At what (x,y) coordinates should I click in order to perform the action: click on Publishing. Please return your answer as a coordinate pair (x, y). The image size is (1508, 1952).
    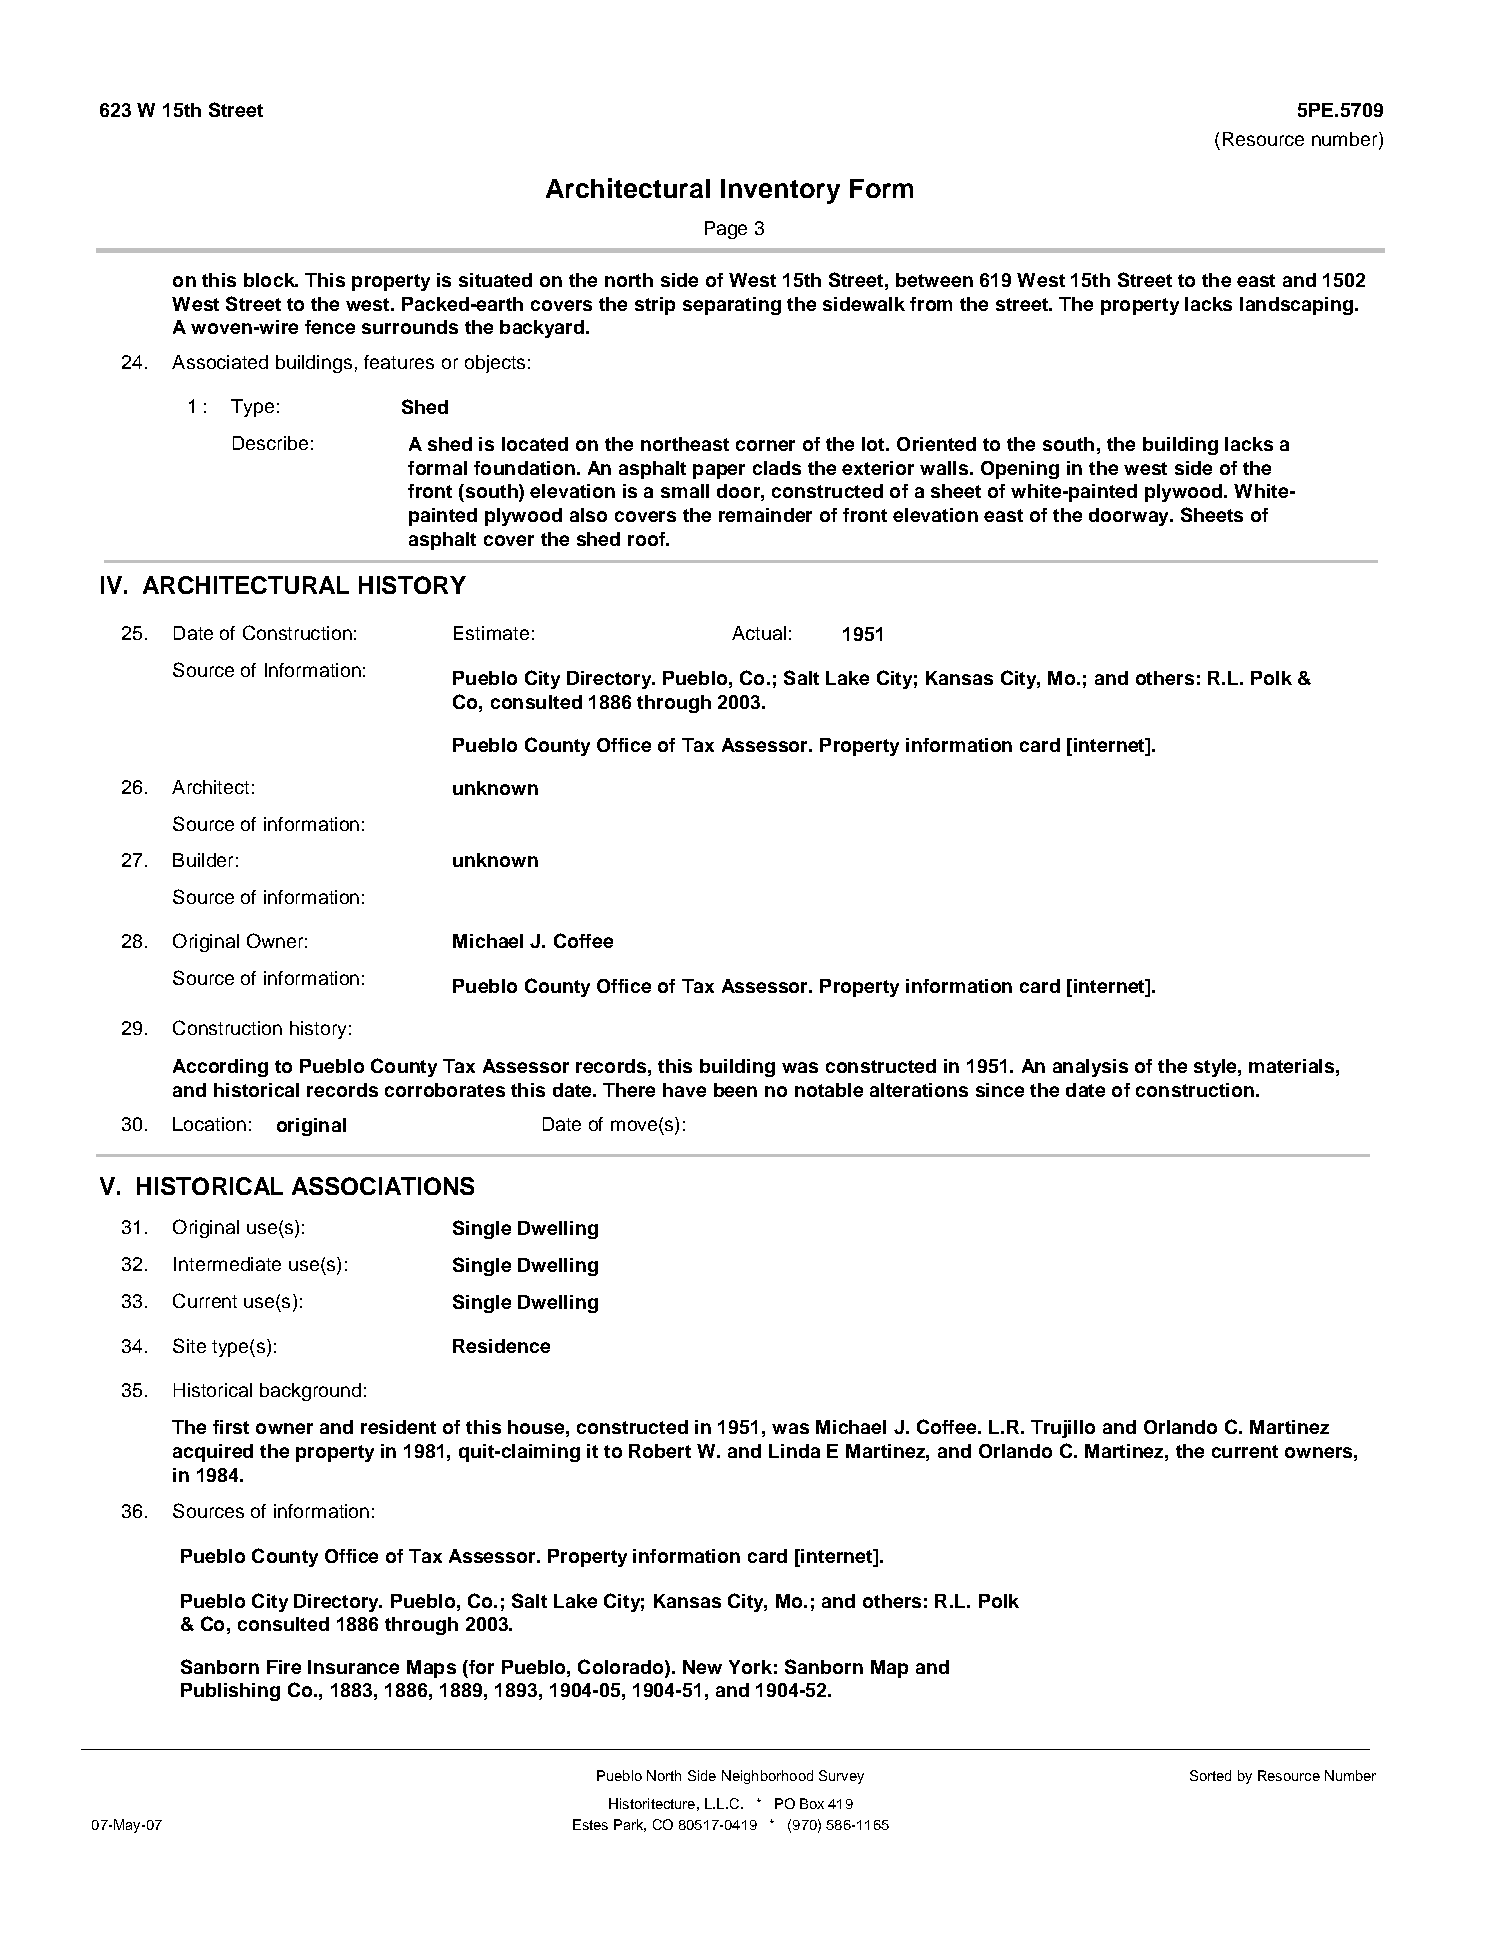
    Looking at the image, I should click on (230, 1692).
